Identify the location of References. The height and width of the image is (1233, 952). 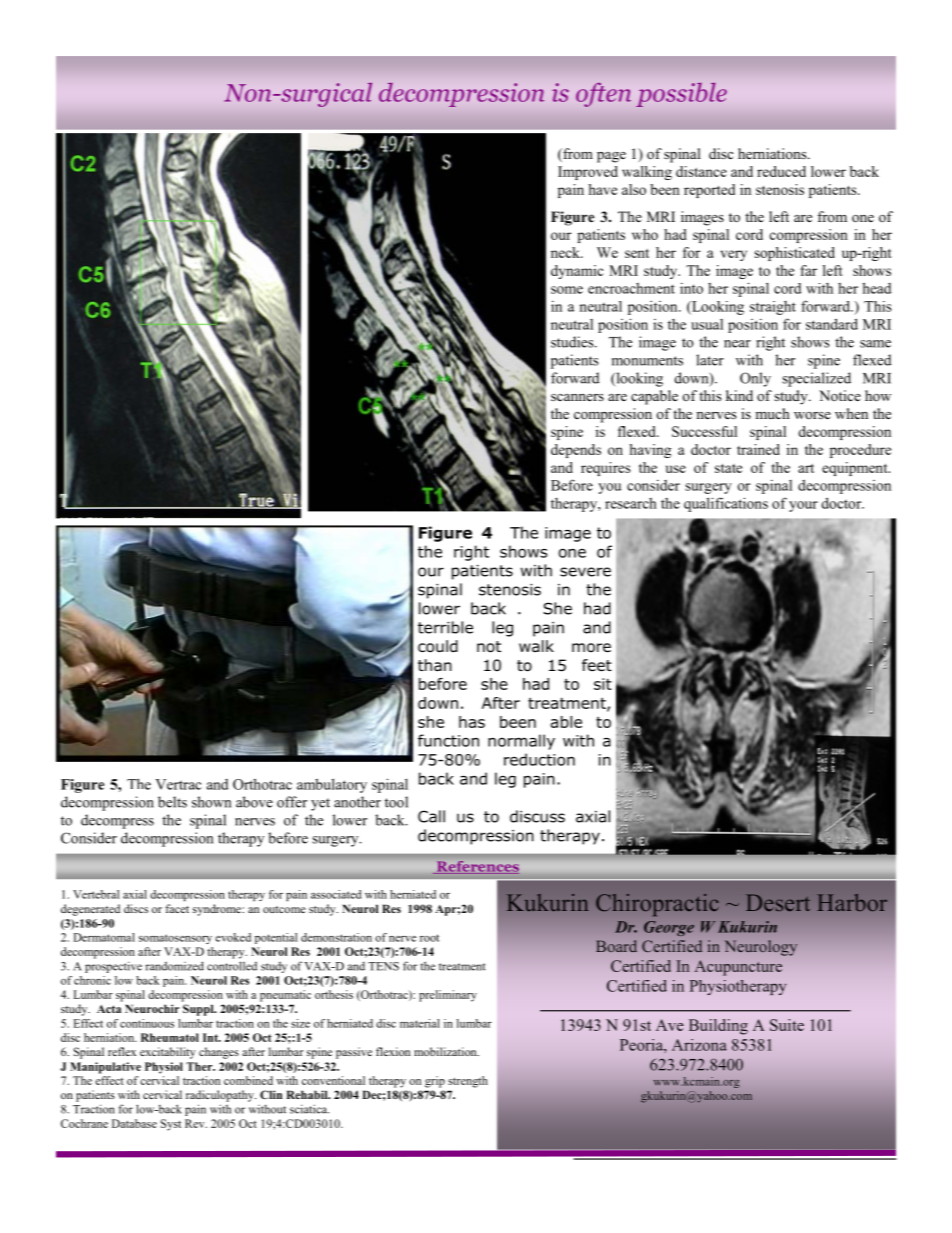
(478, 866).
